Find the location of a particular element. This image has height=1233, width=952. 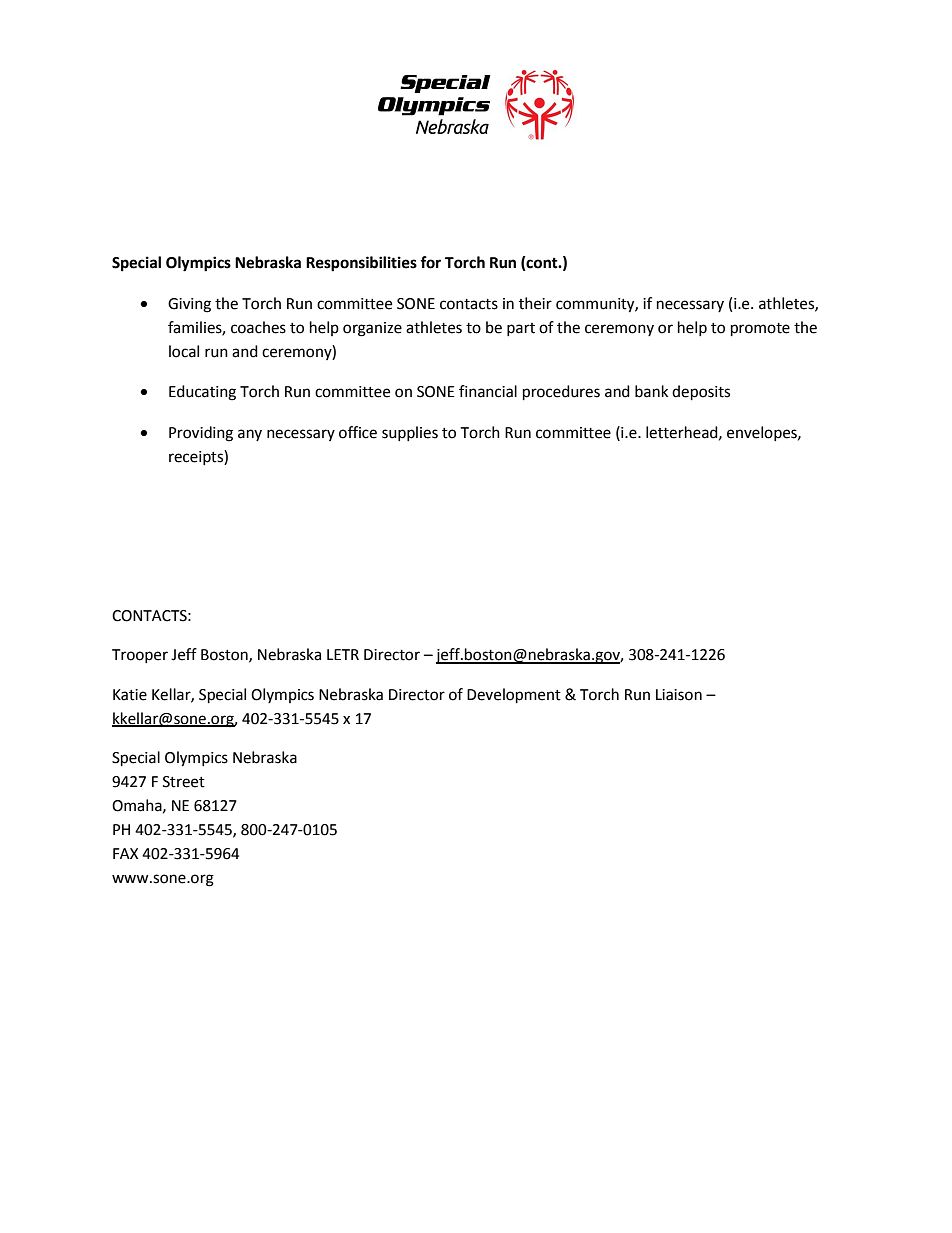

supplies is located at coordinates (410, 433).
